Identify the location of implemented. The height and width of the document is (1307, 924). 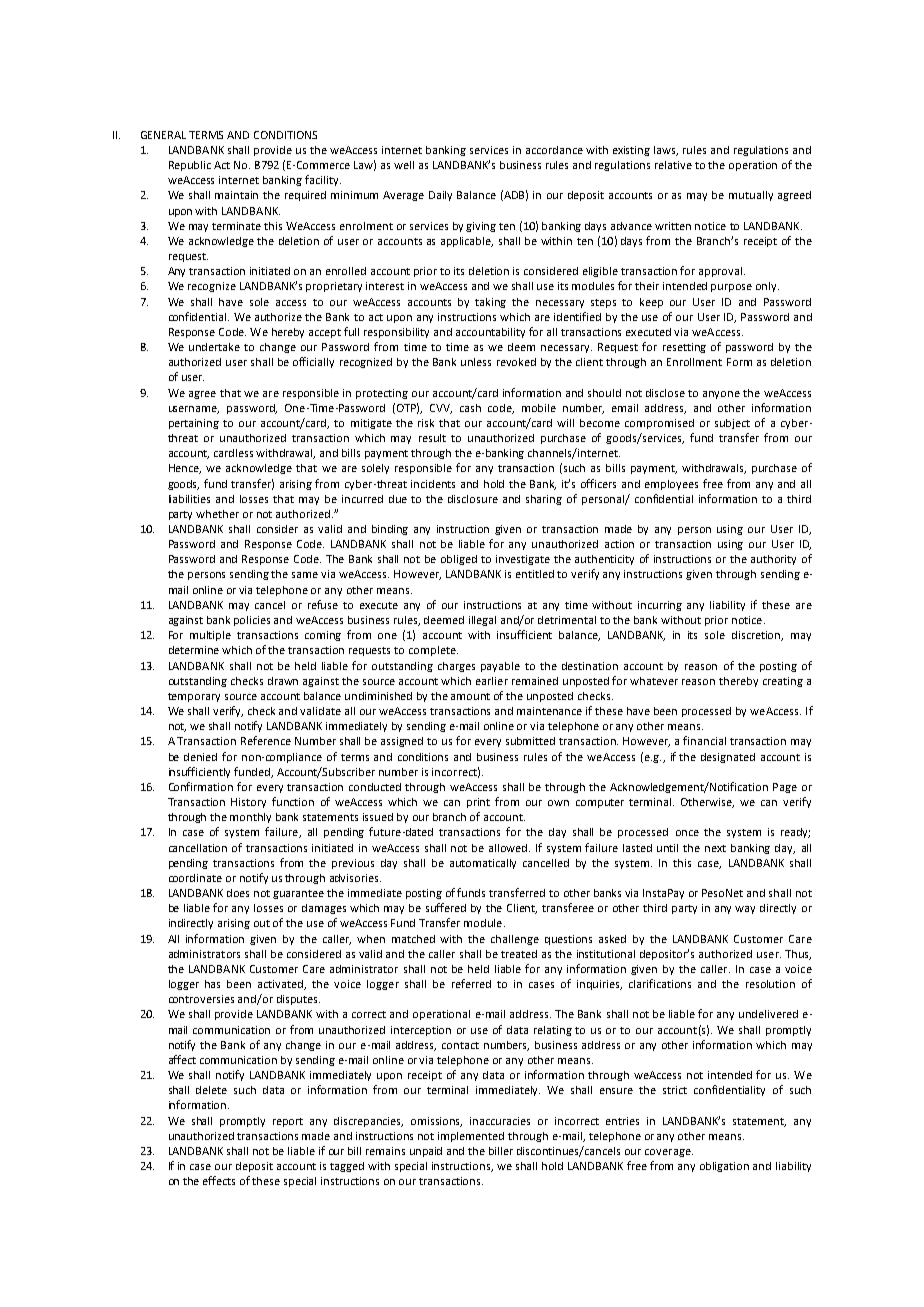
(471, 1137).
